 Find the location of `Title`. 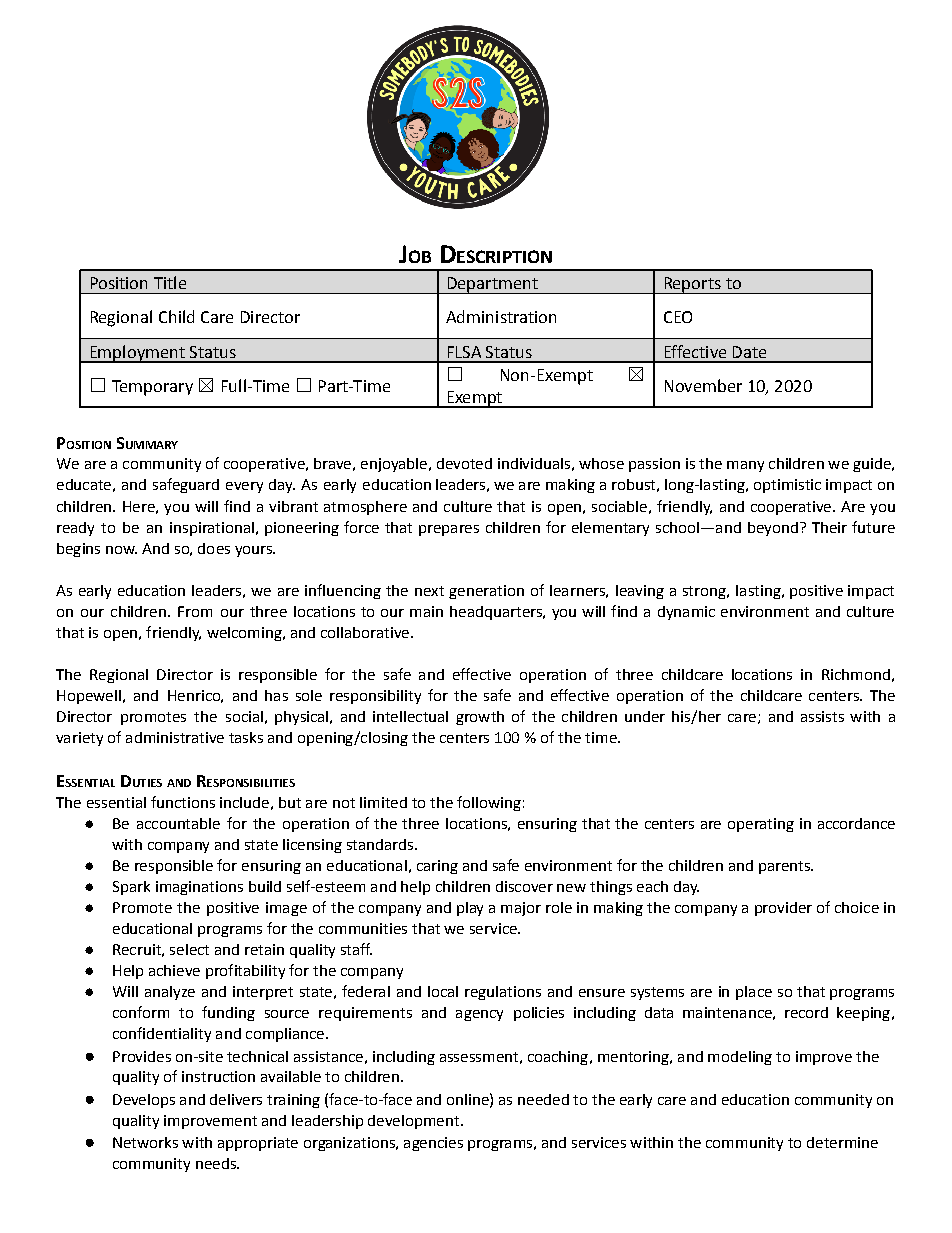

Title is located at coordinates (170, 282).
